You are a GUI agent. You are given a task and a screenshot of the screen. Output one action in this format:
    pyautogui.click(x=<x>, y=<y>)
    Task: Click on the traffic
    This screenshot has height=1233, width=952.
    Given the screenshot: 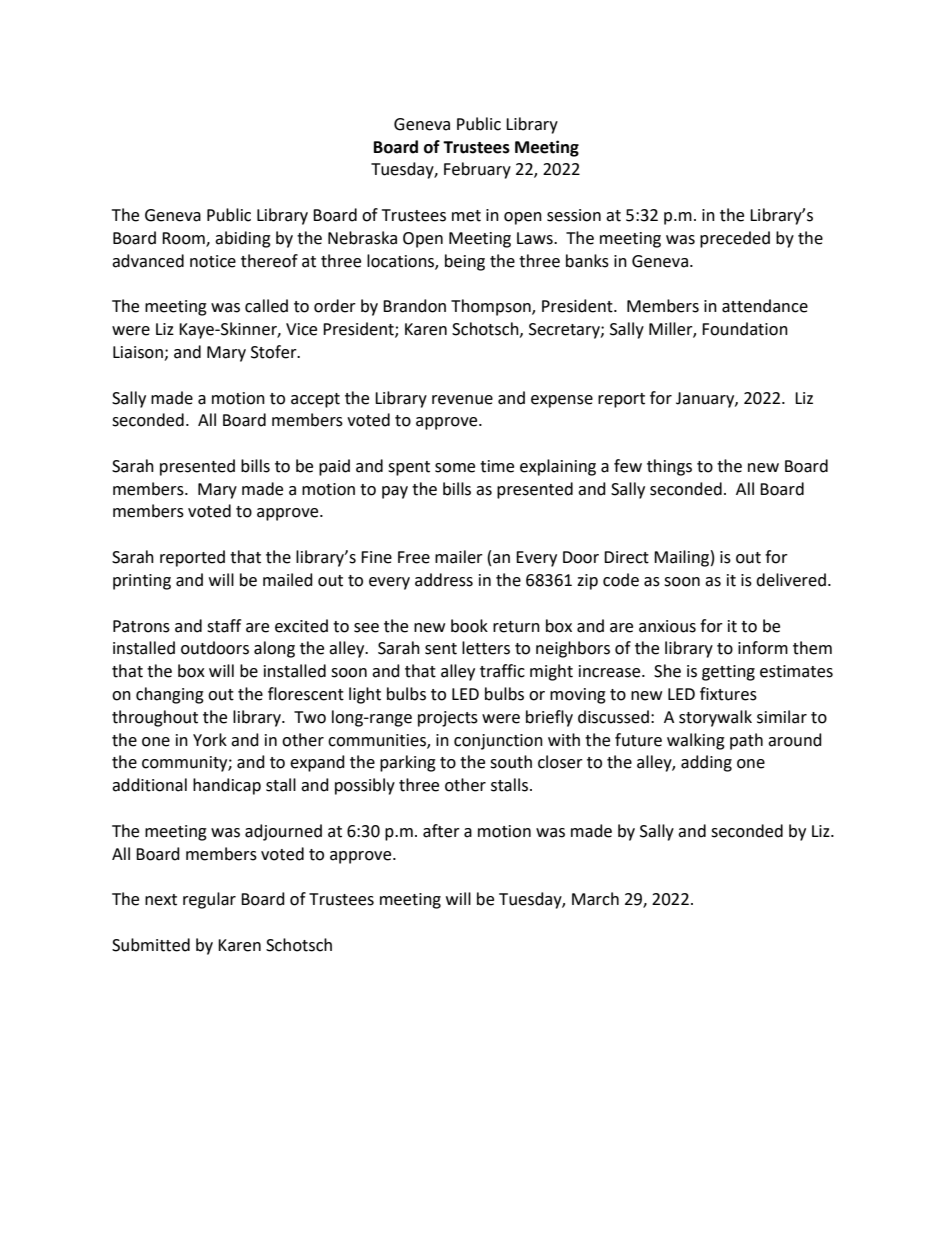 What is the action you would take?
    pyautogui.click(x=502, y=671)
